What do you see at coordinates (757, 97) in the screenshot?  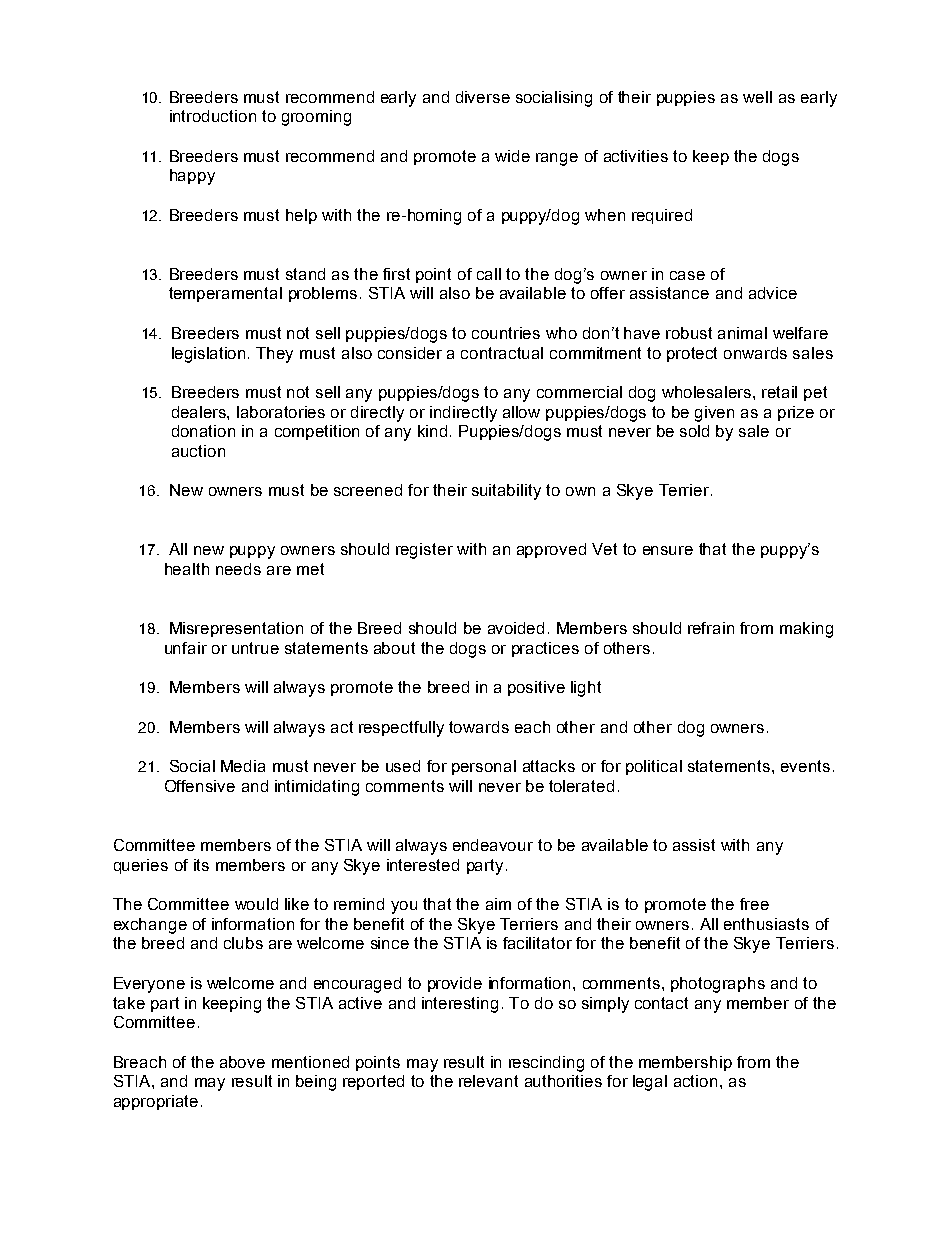 I see `well` at bounding box center [757, 97].
